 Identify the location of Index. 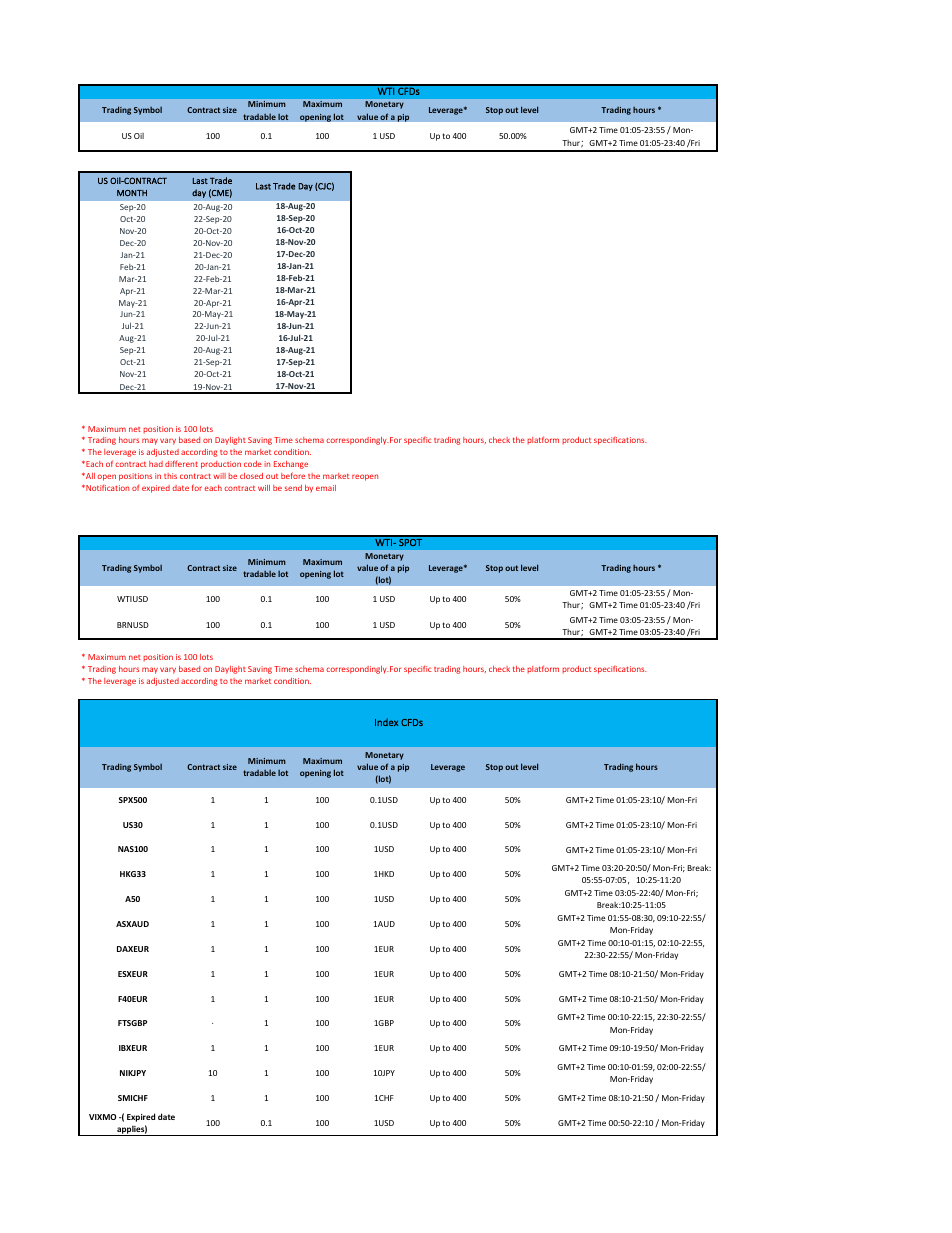
(386, 722).
